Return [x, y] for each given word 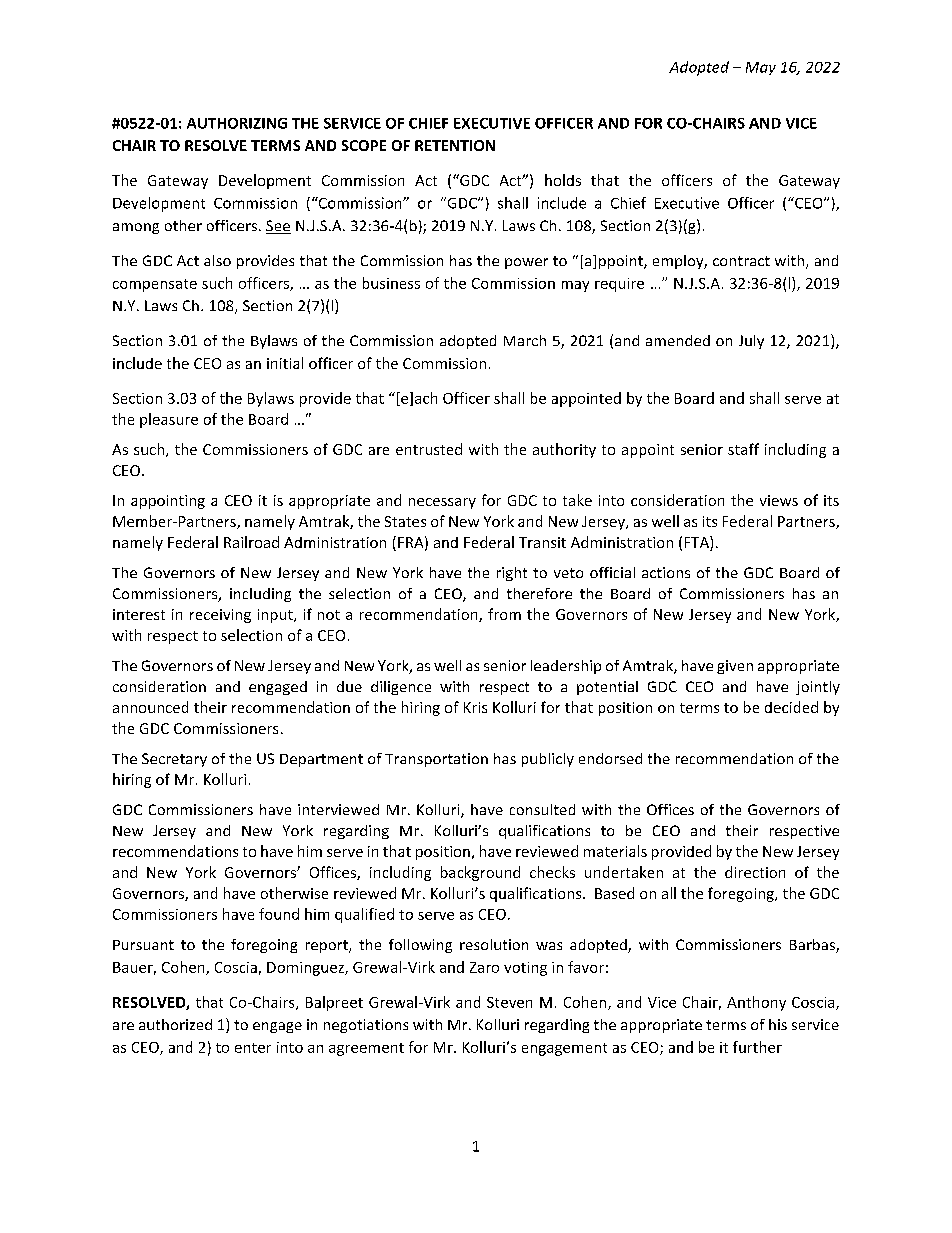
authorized [175, 1024]
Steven [509, 1002]
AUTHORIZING [237, 123]
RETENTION [455, 145]
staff [743, 449]
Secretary [174, 760]
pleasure [169, 420]
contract [741, 261]
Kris [475, 707]
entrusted [429, 449]
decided [791, 707]
